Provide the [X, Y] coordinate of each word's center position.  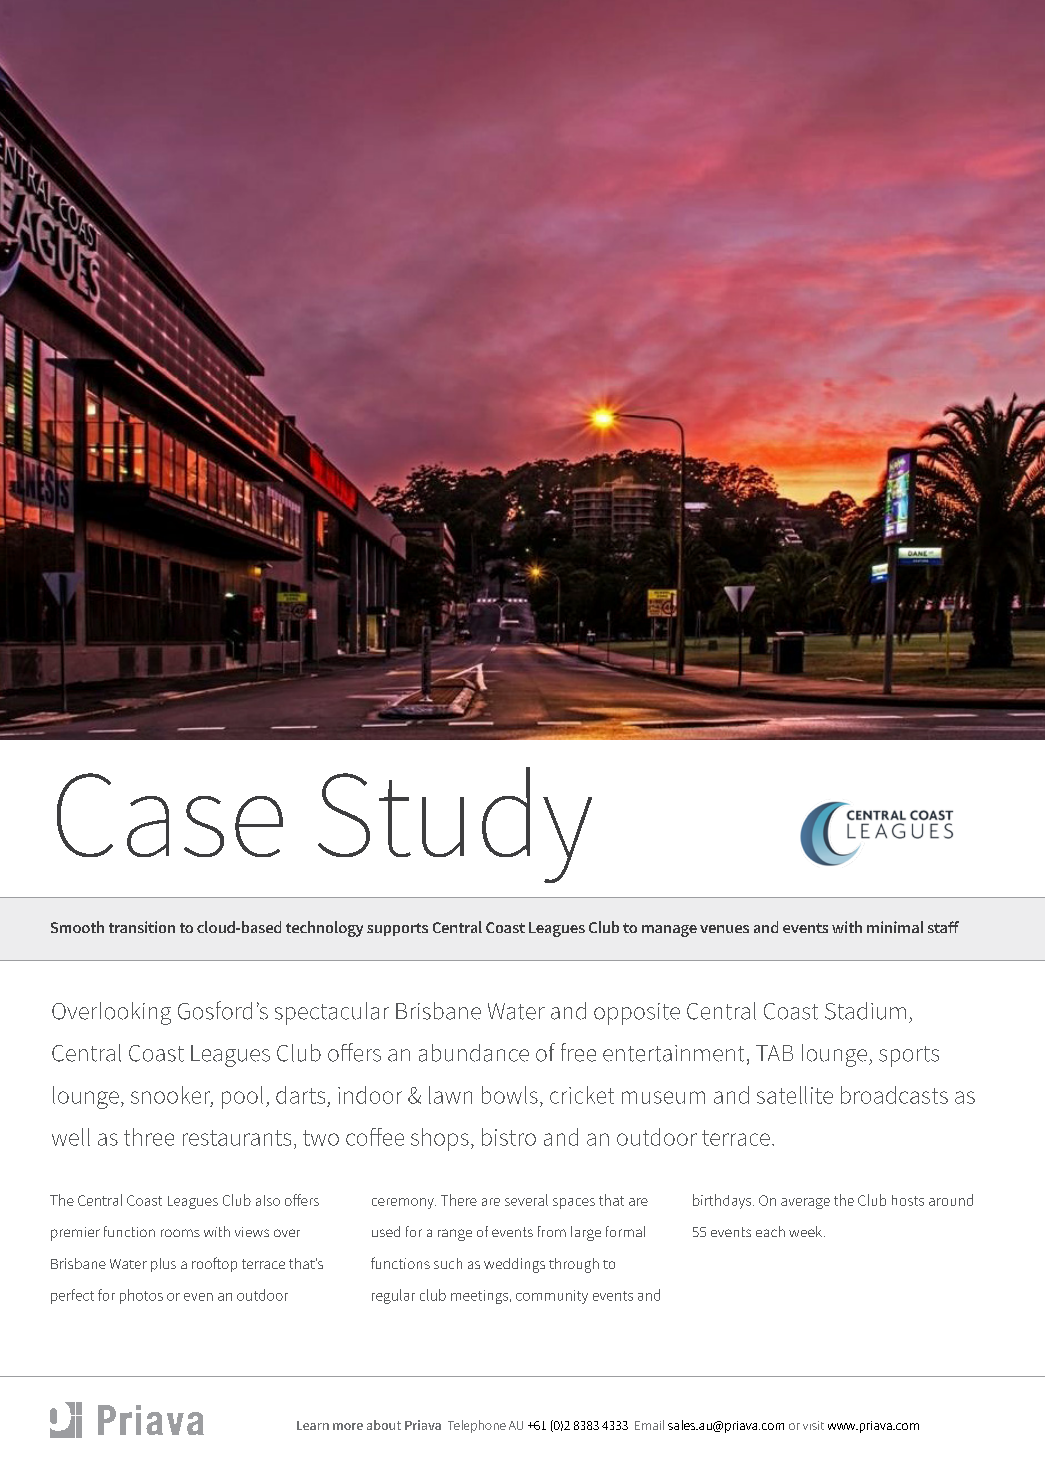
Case [170, 815]
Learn [313, 1425]
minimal [895, 927]
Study [455, 825]
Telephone [477, 1426]
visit [813, 1425]
